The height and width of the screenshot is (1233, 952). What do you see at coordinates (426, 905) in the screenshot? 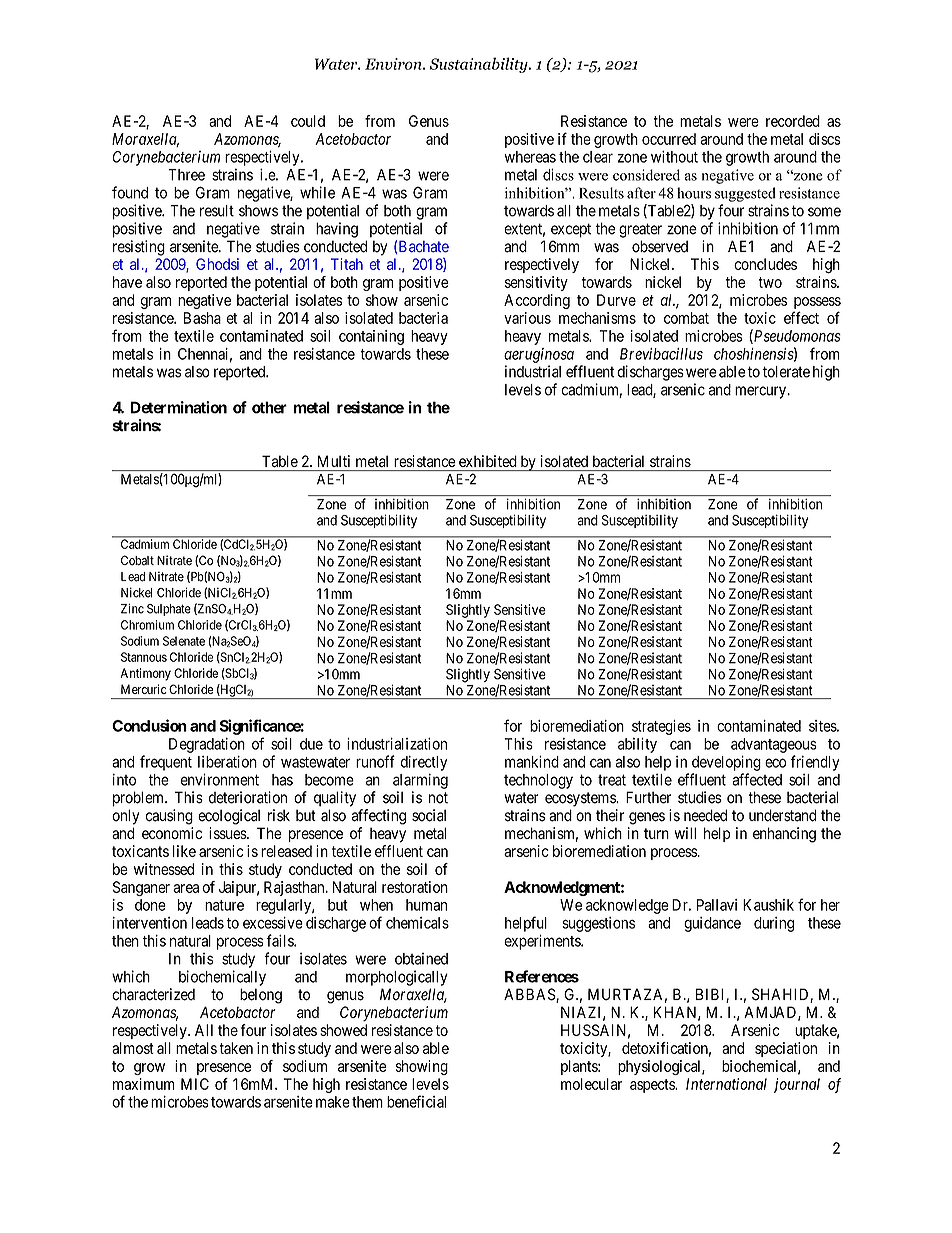
I see `human` at bounding box center [426, 905].
